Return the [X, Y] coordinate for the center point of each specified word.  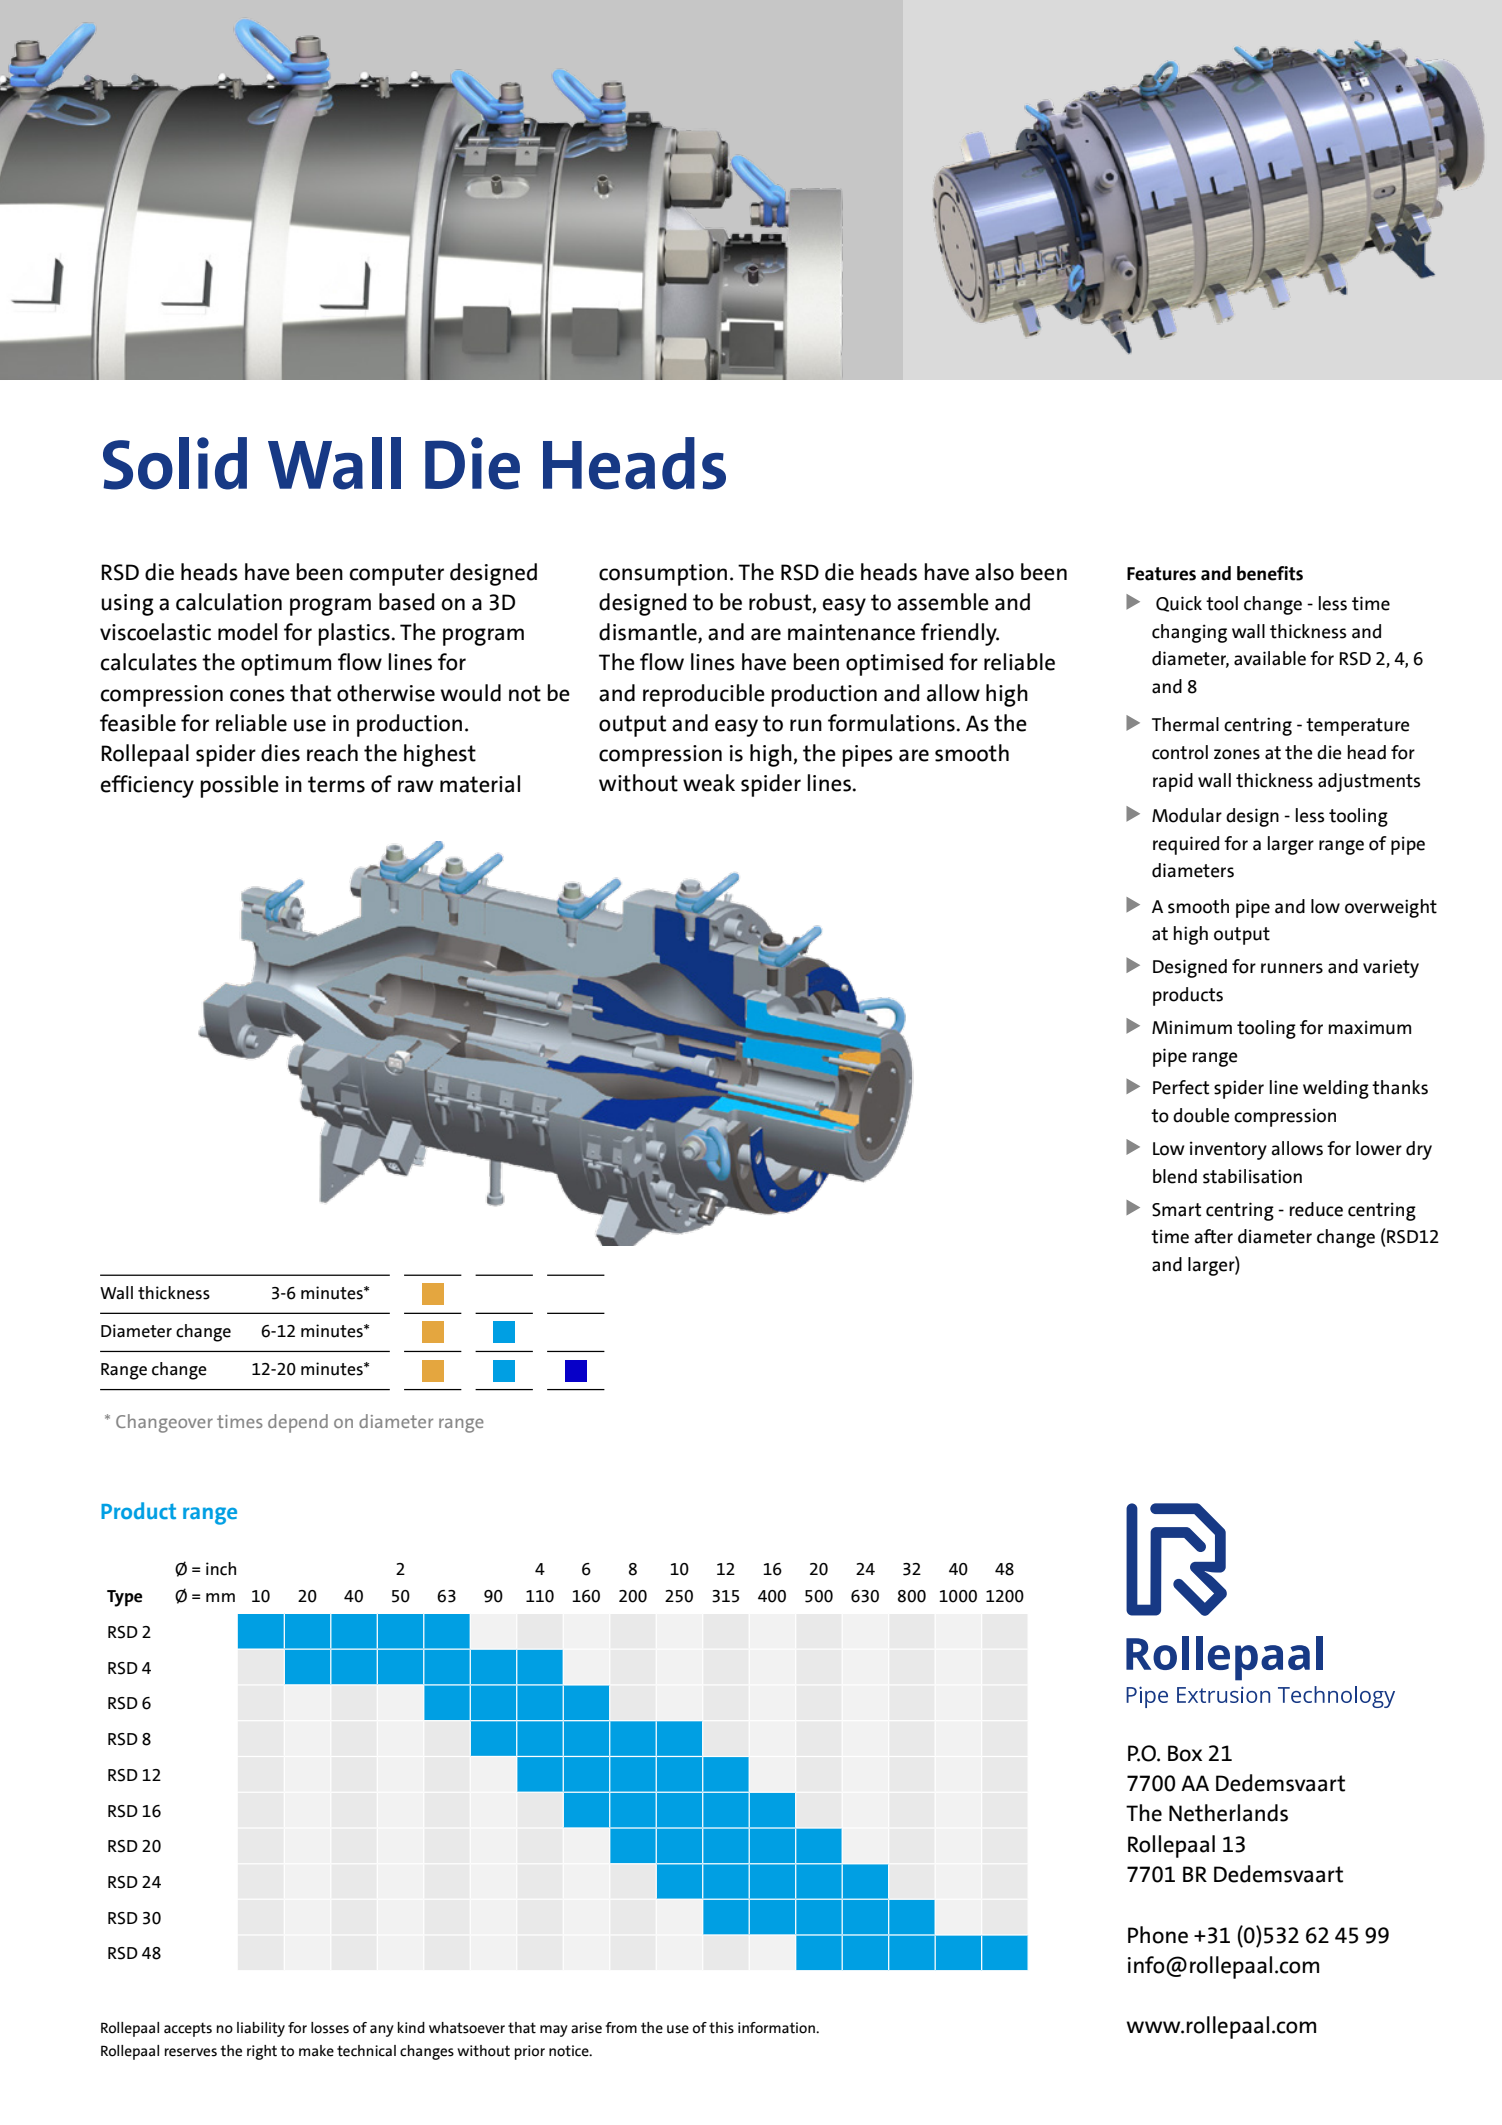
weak [709, 783]
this [721, 2028]
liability [261, 2029]
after [1213, 1236]
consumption [663, 575]
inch [221, 1569]
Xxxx [221, 1411]
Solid [175, 463]
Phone [1158, 1935]
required [1186, 845]
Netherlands [1228, 1813]
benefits [1270, 573]
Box [1185, 1753]
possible [239, 786]
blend [1175, 1176]
